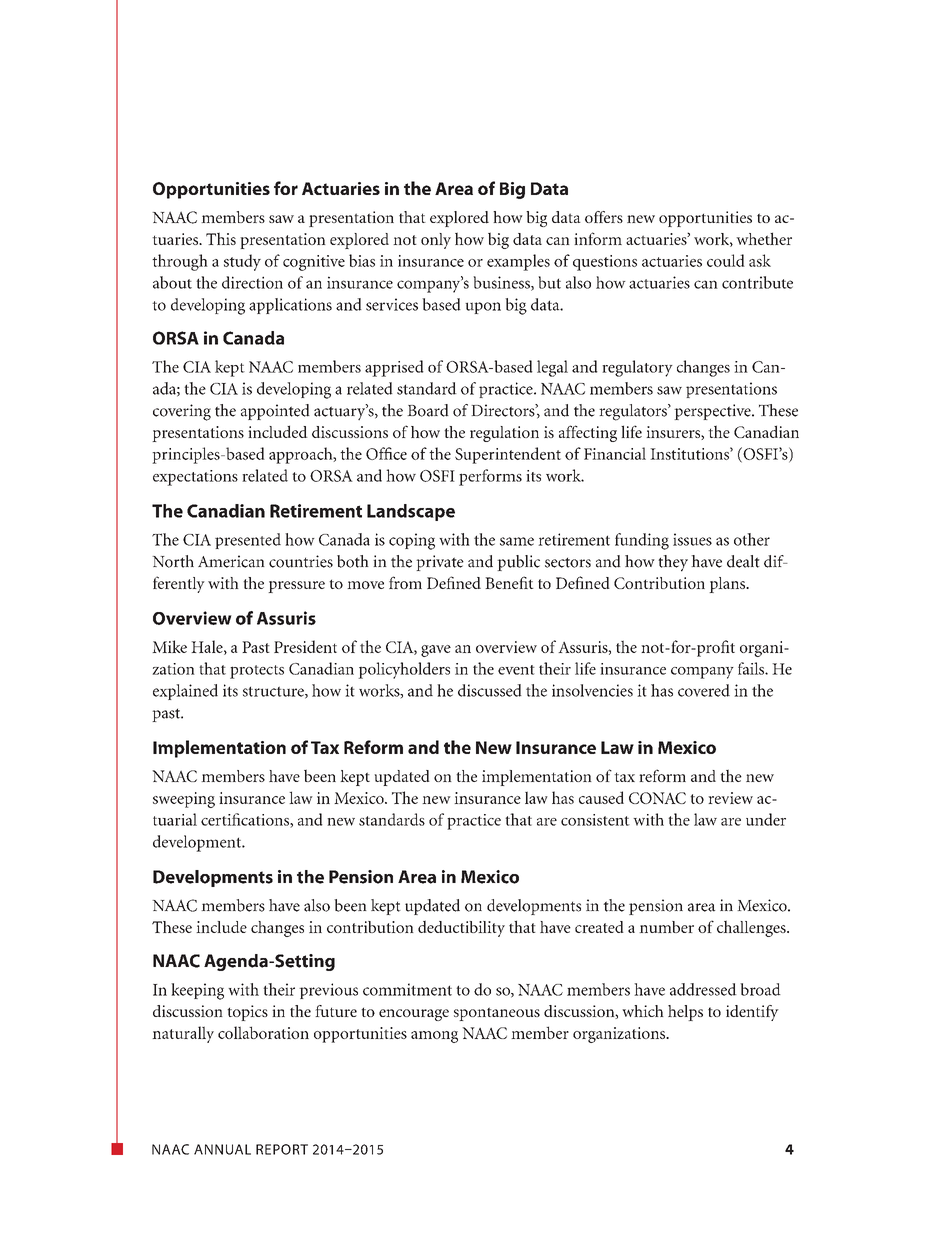  What do you see at coordinates (595, 820) in the document?
I see `consistent` at bounding box center [595, 820].
